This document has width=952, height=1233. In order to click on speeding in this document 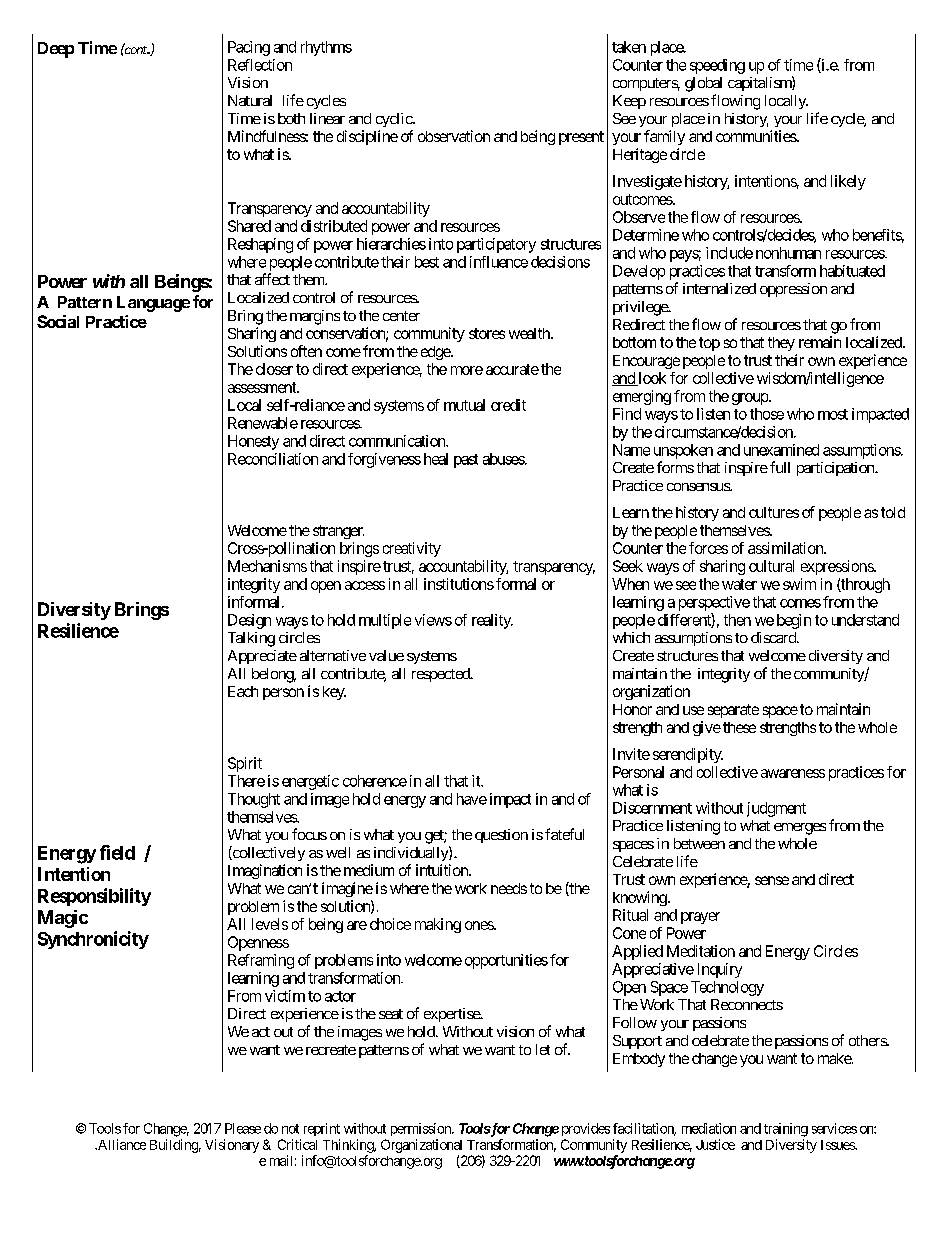, I will do `click(717, 66)`.
